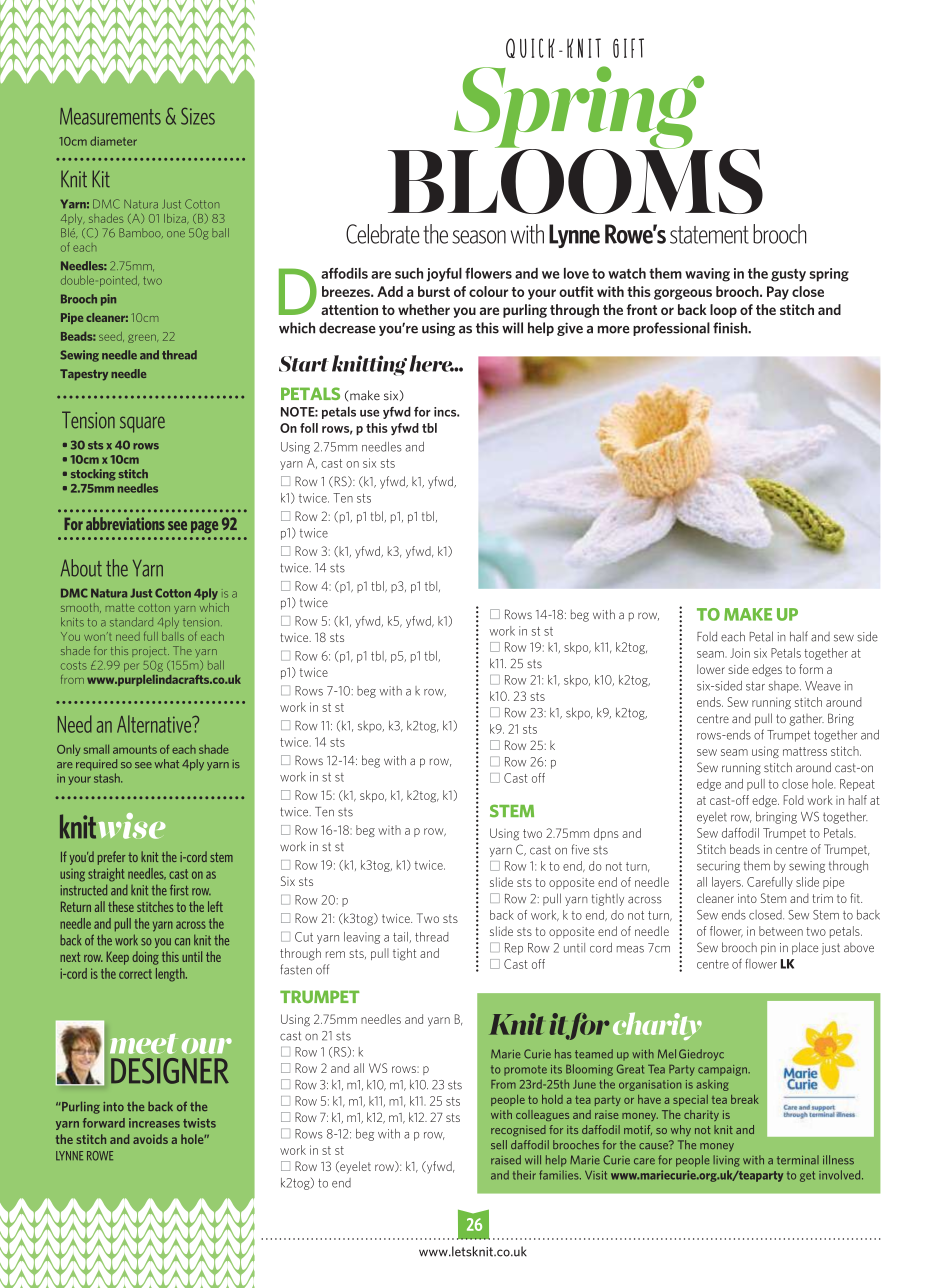 The image size is (944, 1288). What do you see at coordinates (628, 48) in the screenshot?
I see `GIFT` at bounding box center [628, 48].
